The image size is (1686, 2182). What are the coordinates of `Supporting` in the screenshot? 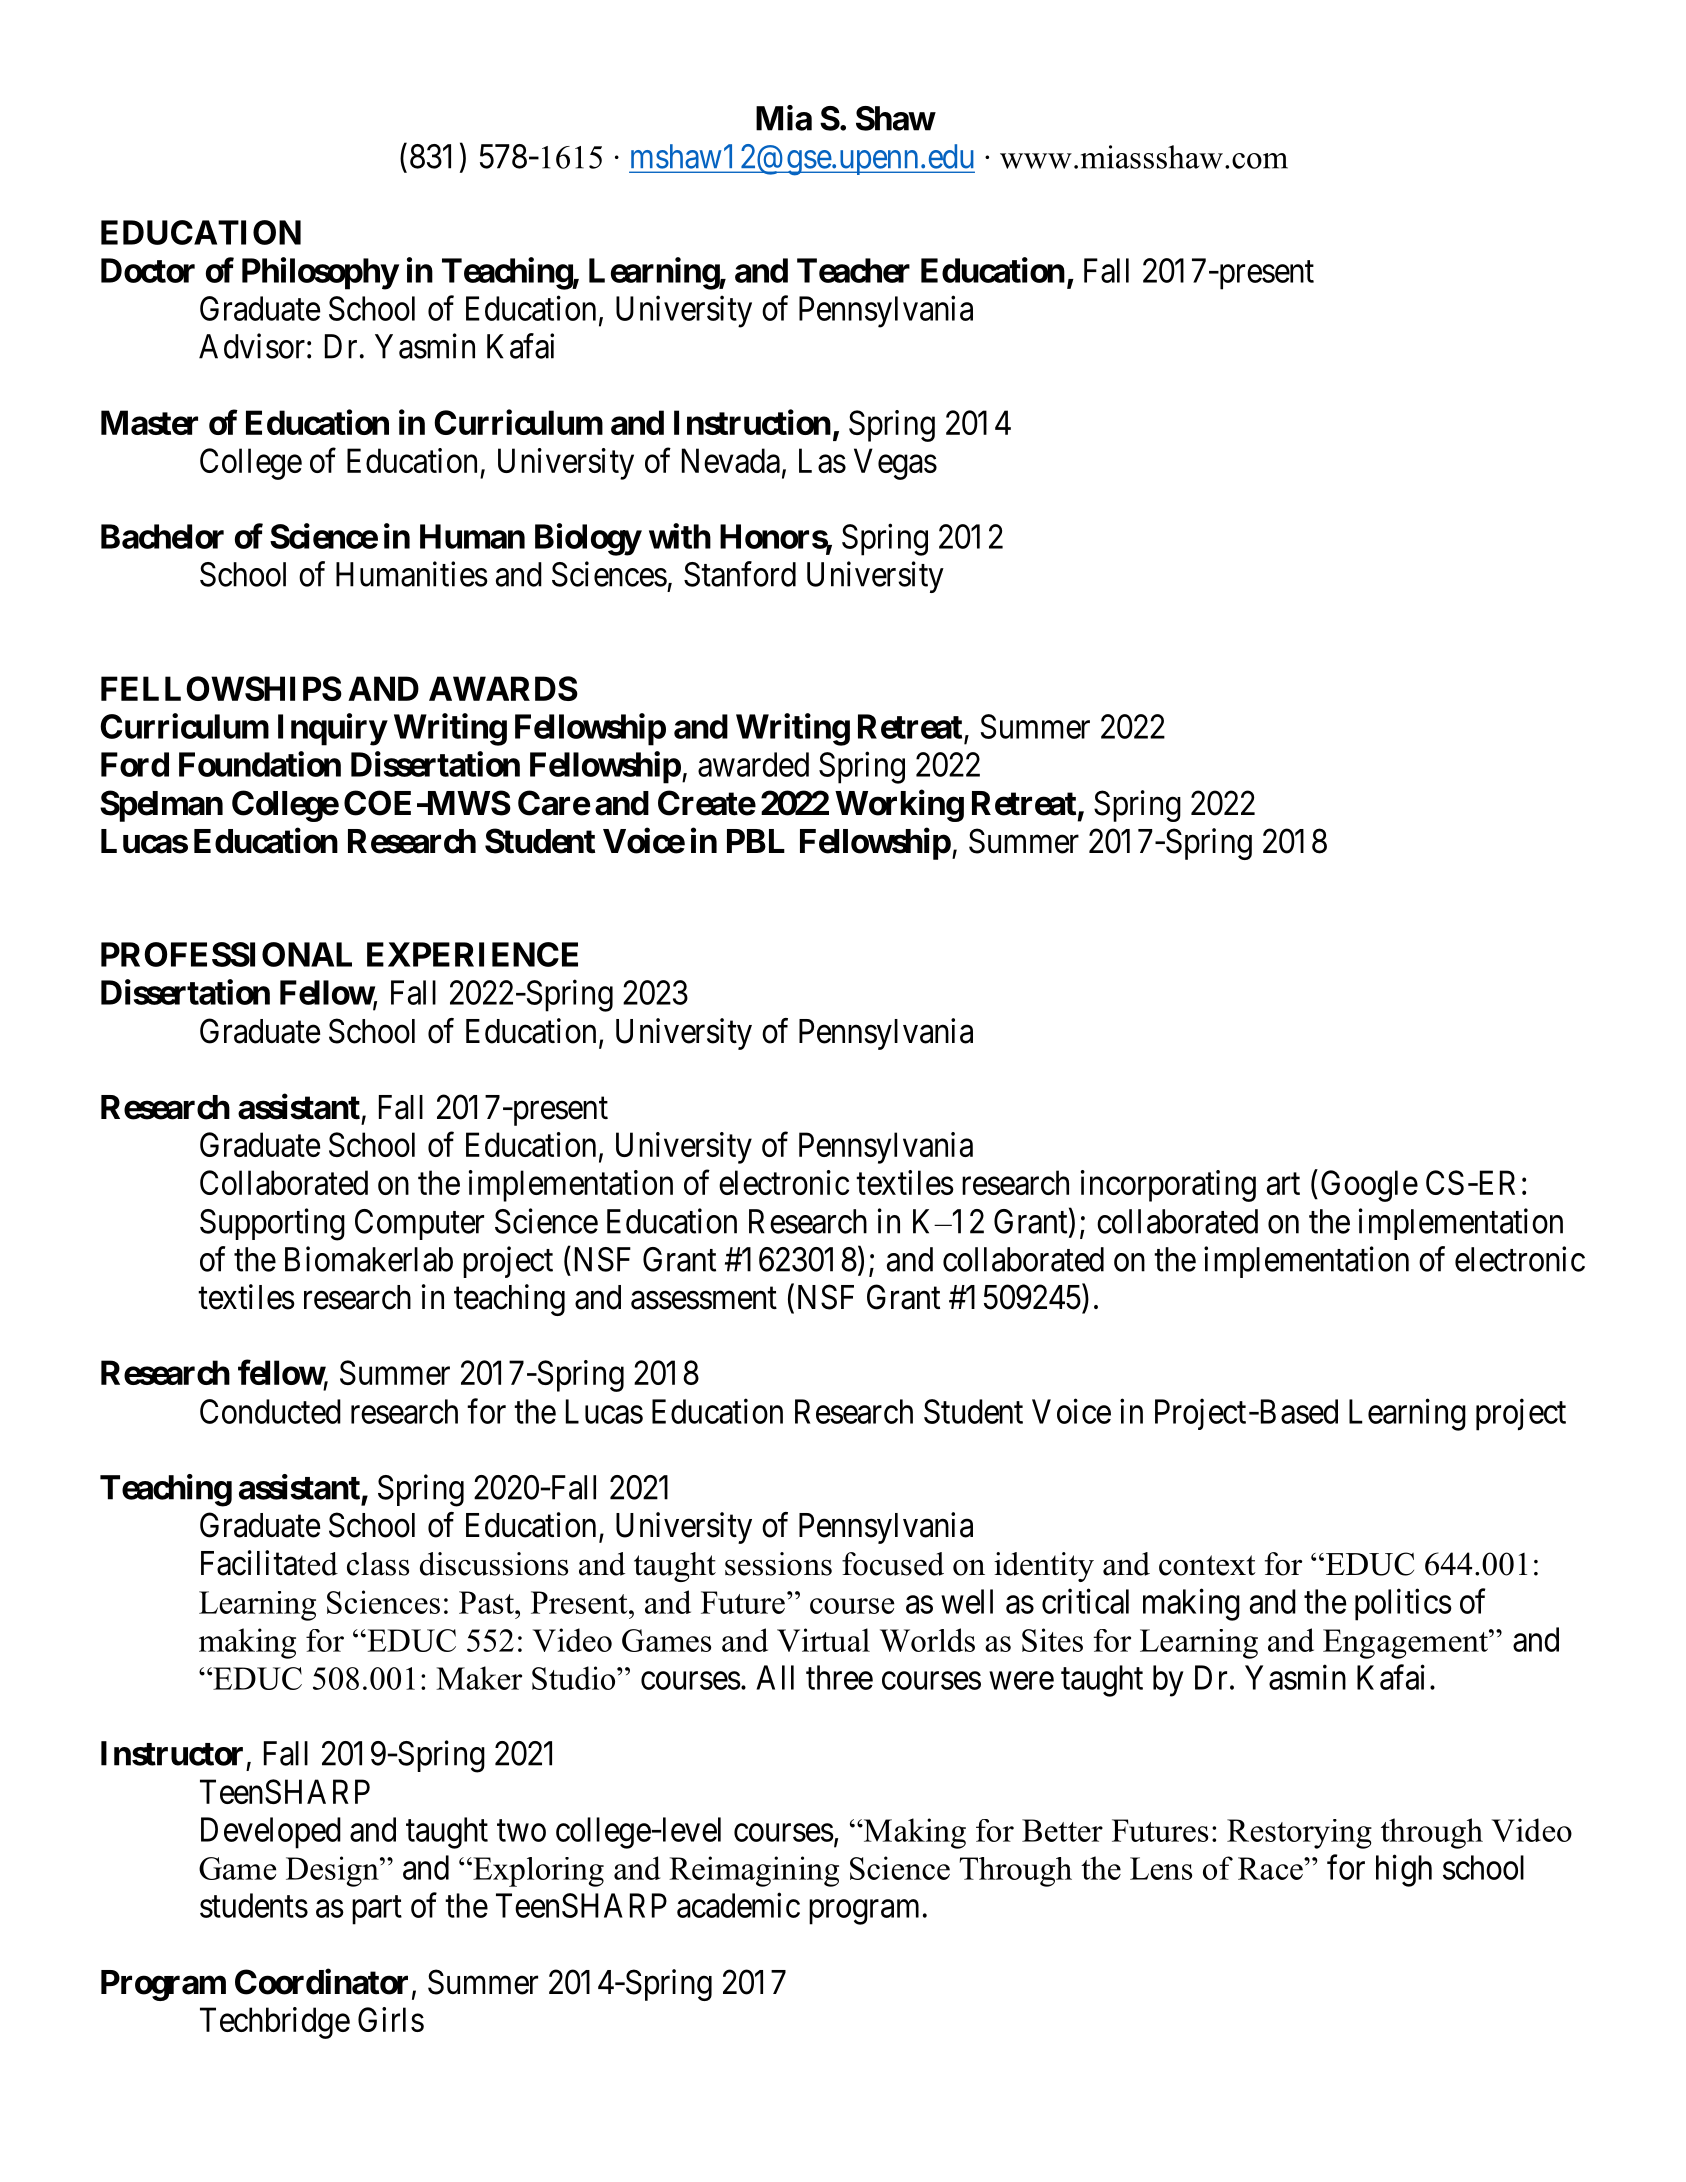 It's located at (272, 1224).
